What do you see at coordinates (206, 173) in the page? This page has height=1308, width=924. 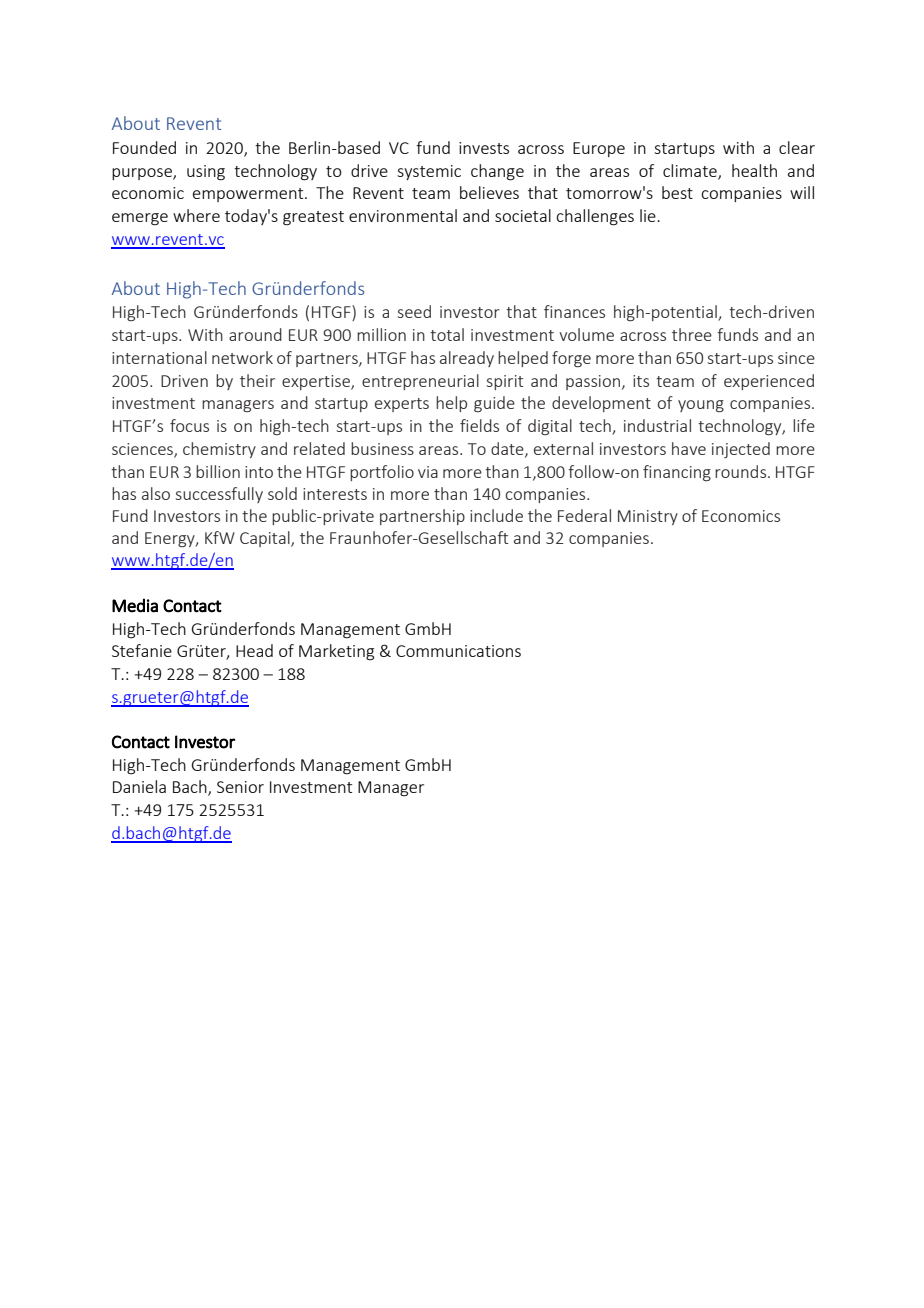 I see `using` at bounding box center [206, 173].
